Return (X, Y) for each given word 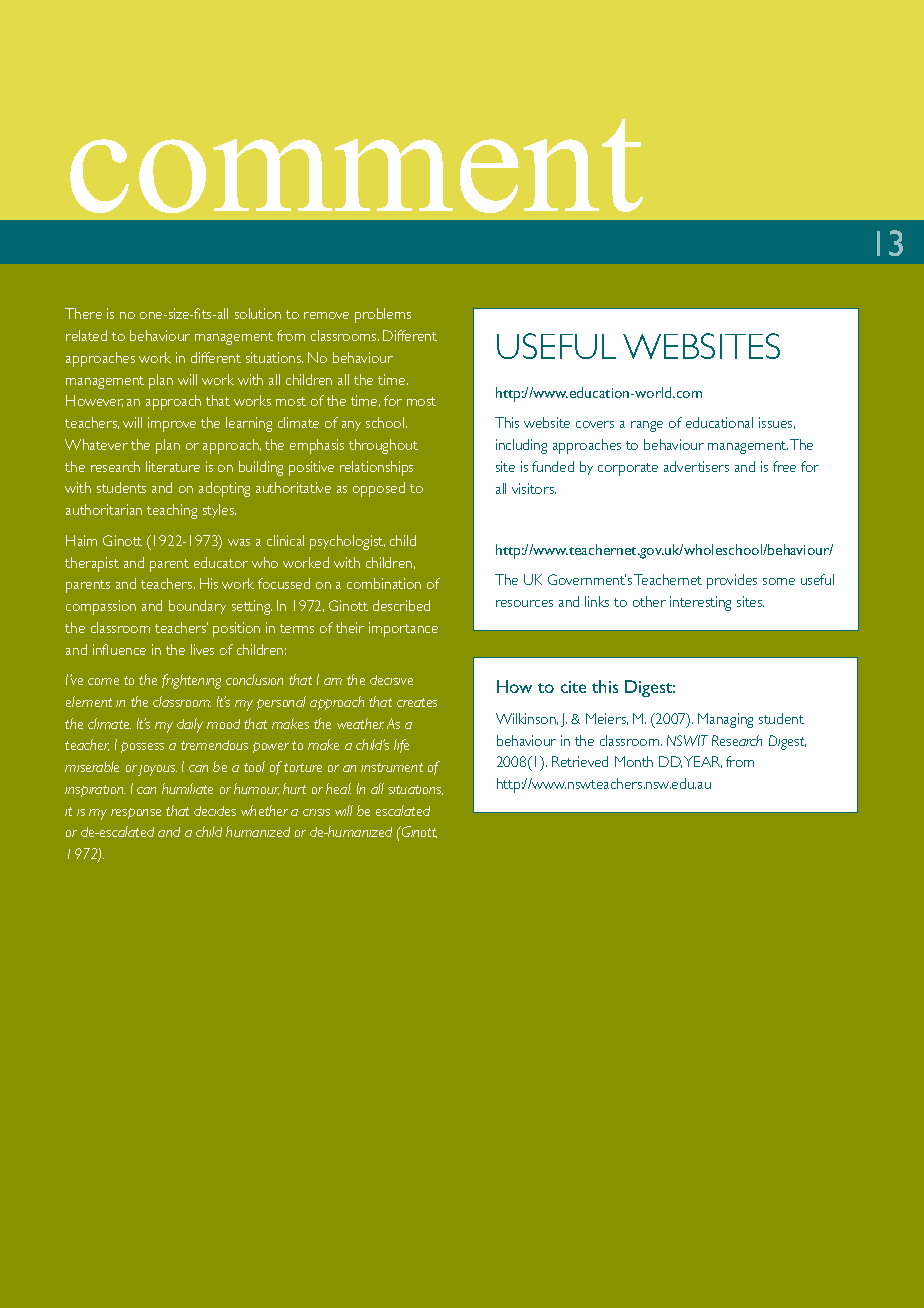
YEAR (703, 762)
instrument (392, 767)
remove (326, 315)
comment (356, 166)
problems (383, 315)
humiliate (187, 788)
